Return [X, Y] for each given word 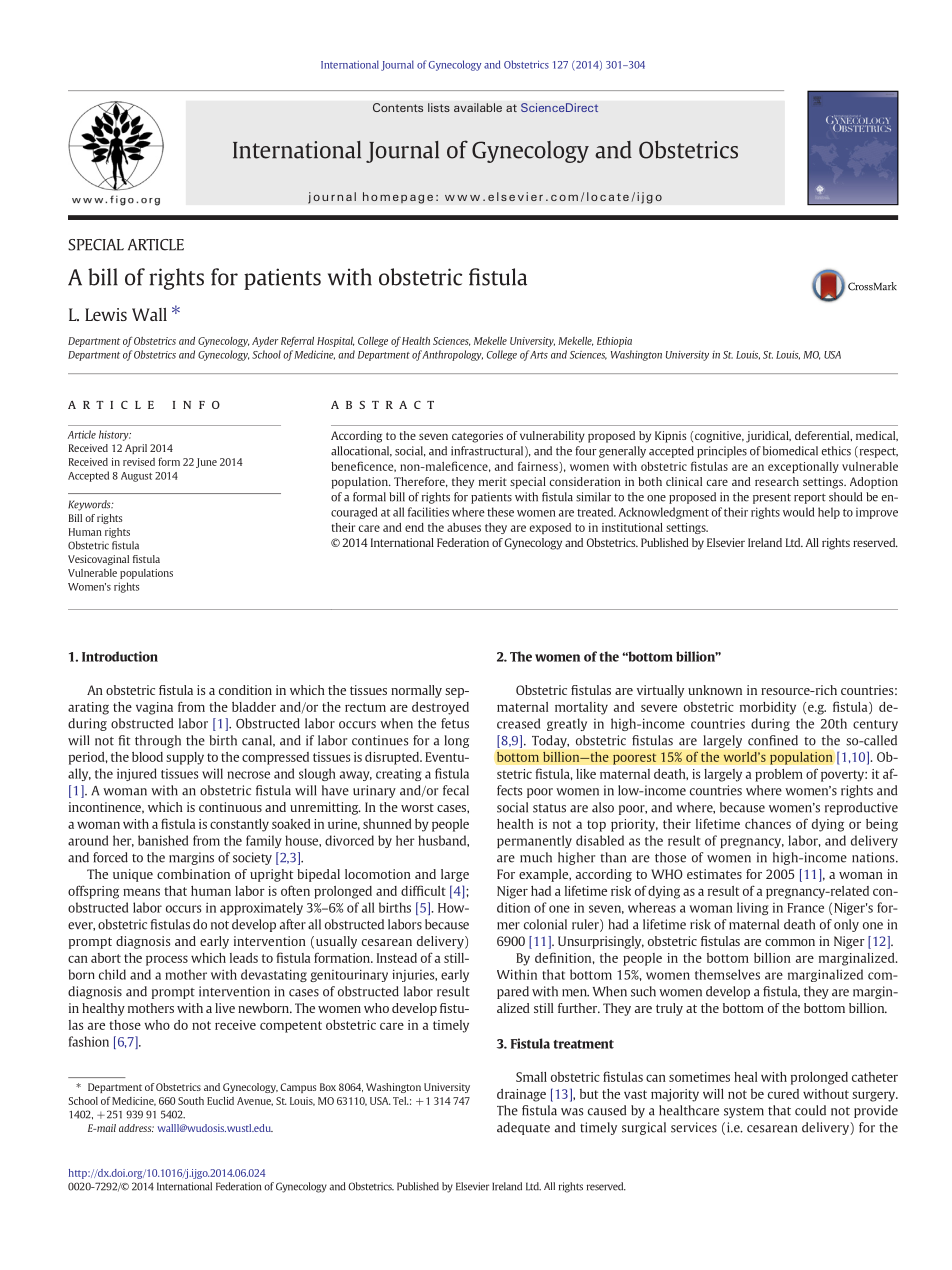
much [536, 857]
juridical [768, 437]
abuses [464, 527]
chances [768, 824]
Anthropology [452, 355]
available [478, 107]
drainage [521, 1095]
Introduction [120, 656]
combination [193, 874]
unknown [715, 690]
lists [439, 107]
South [191, 1101]
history [115, 435]
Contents [398, 107]
